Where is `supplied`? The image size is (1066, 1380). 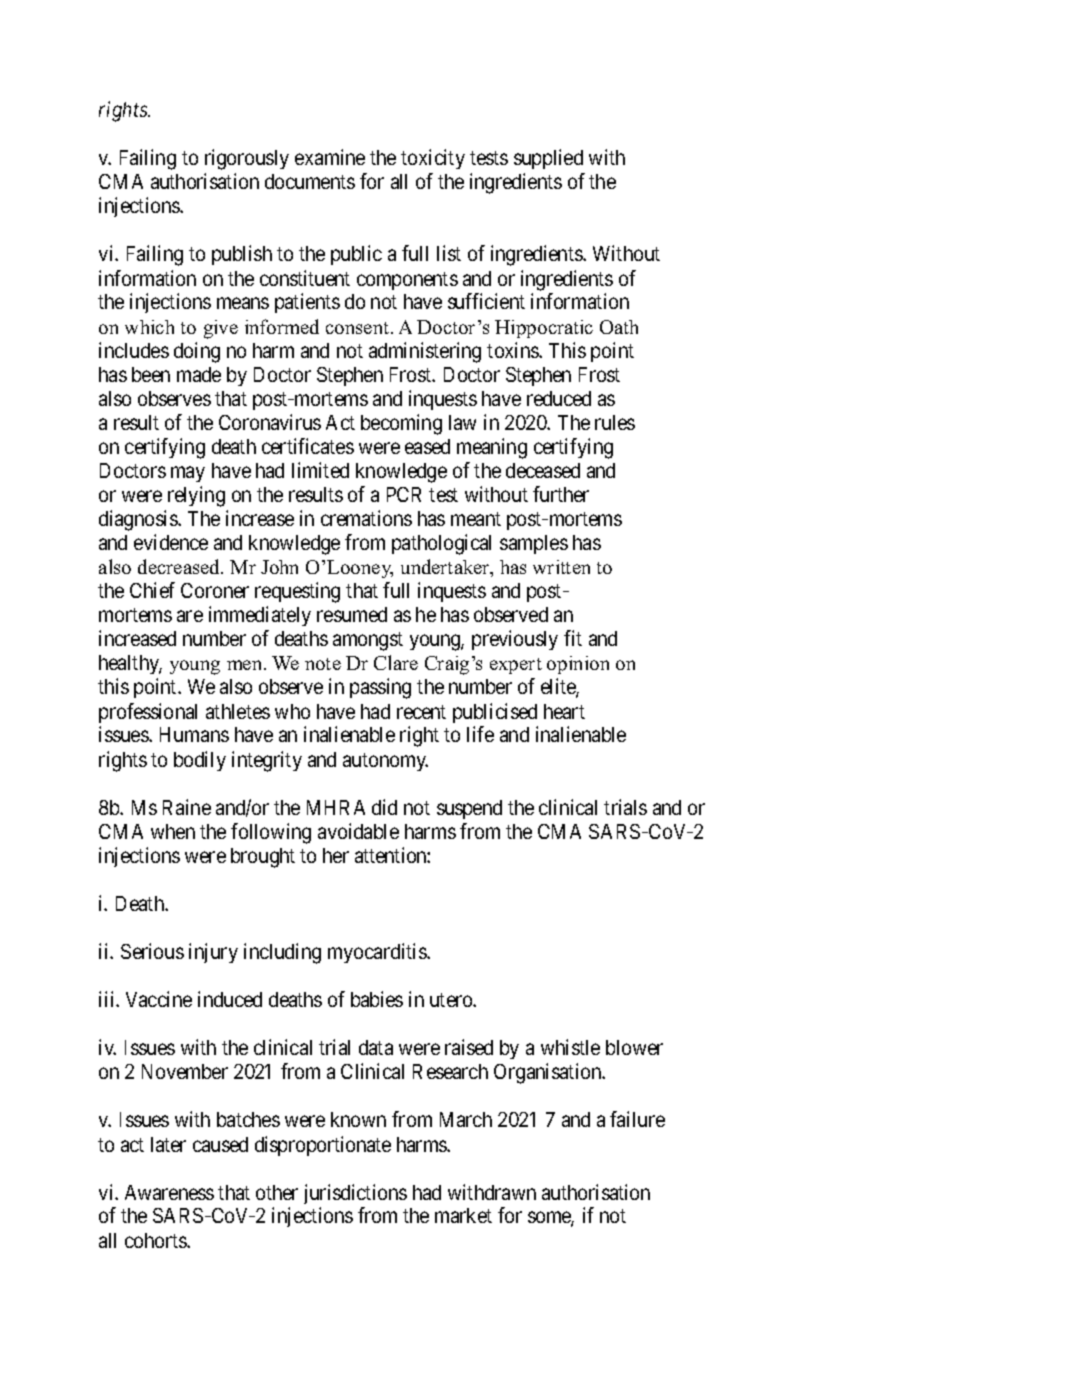 supplied is located at coordinates (548, 159).
